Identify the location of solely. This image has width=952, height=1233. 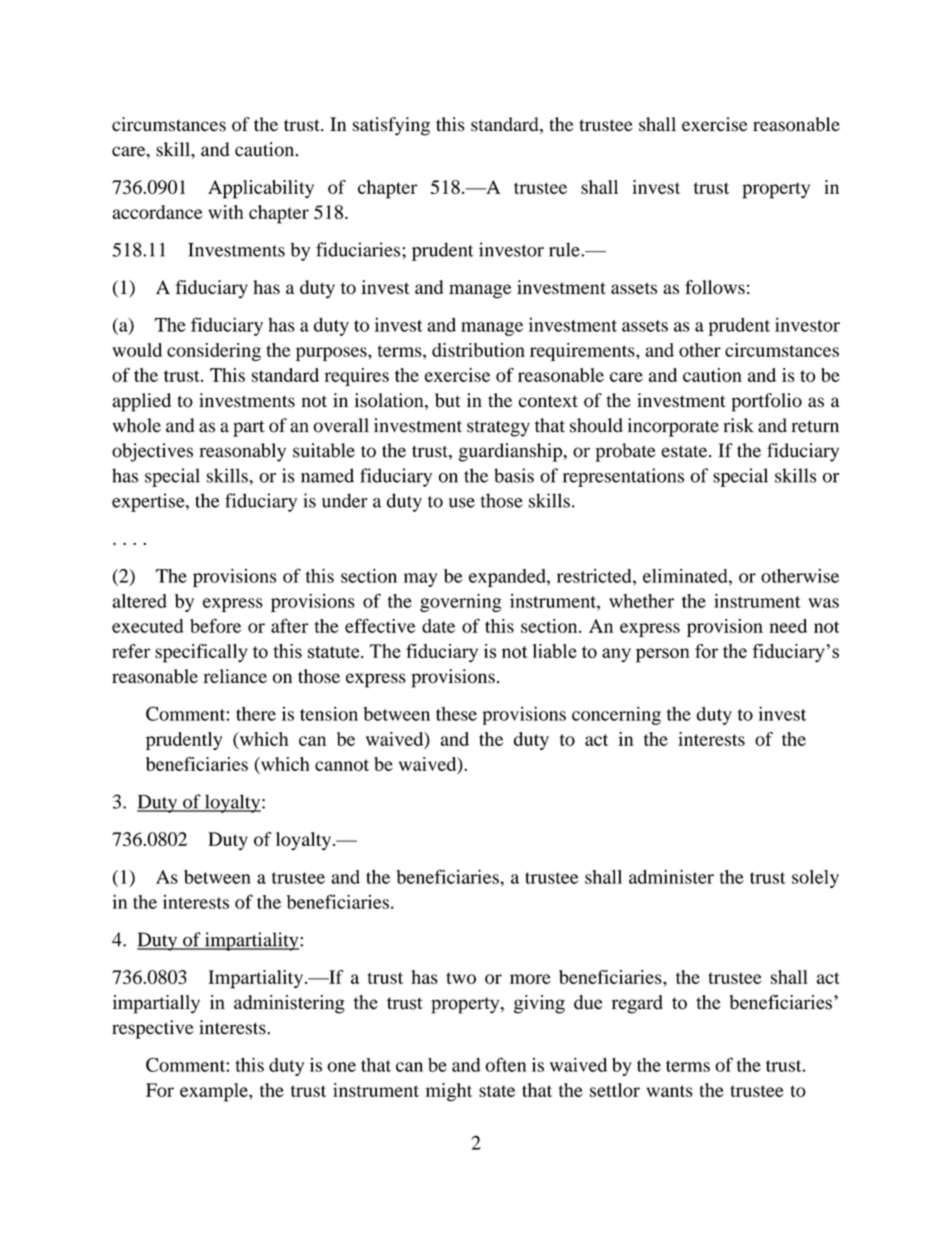
(815, 879).
